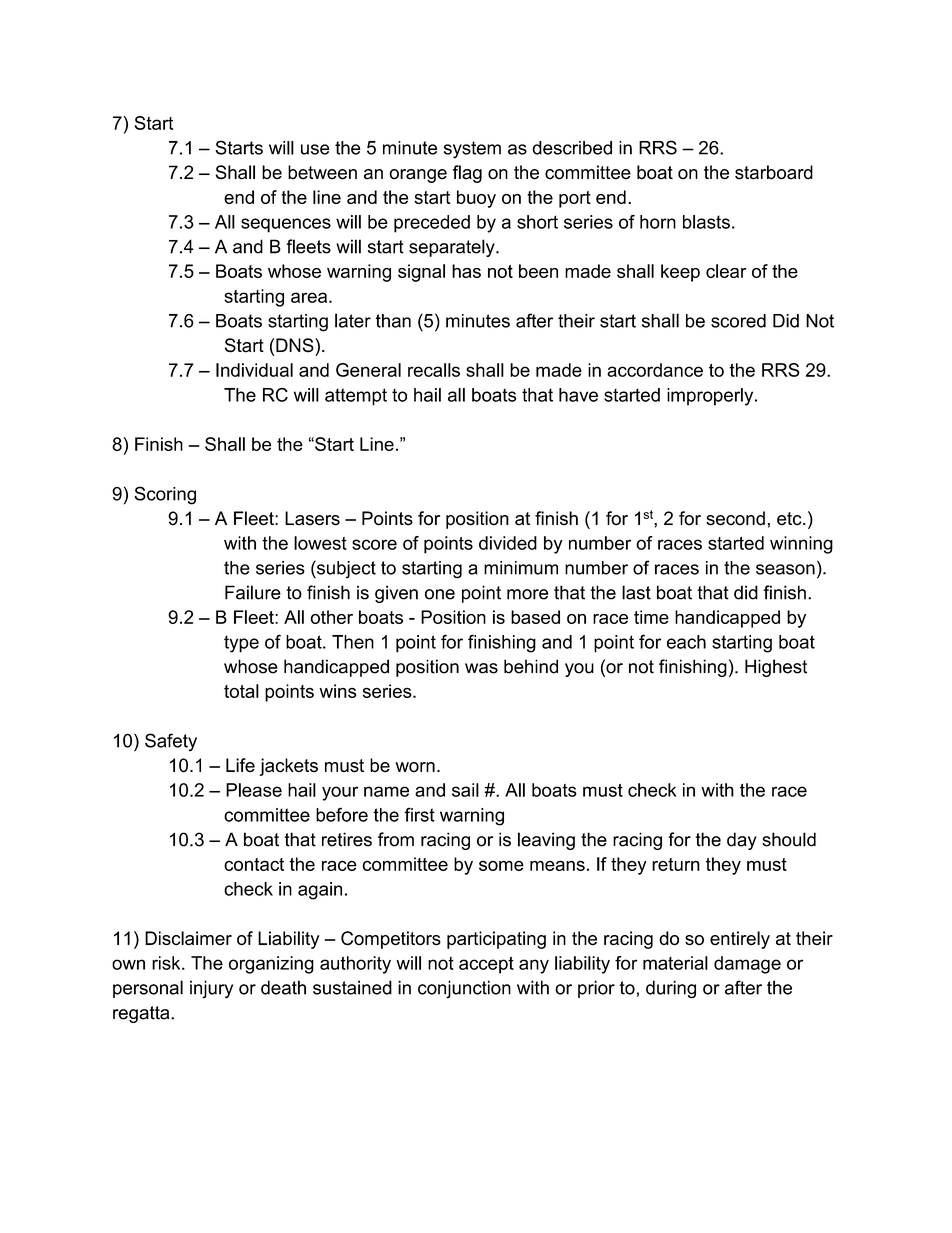  Describe the element at coordinates (785, 569) in the screenshot. I see `season` at that location.
